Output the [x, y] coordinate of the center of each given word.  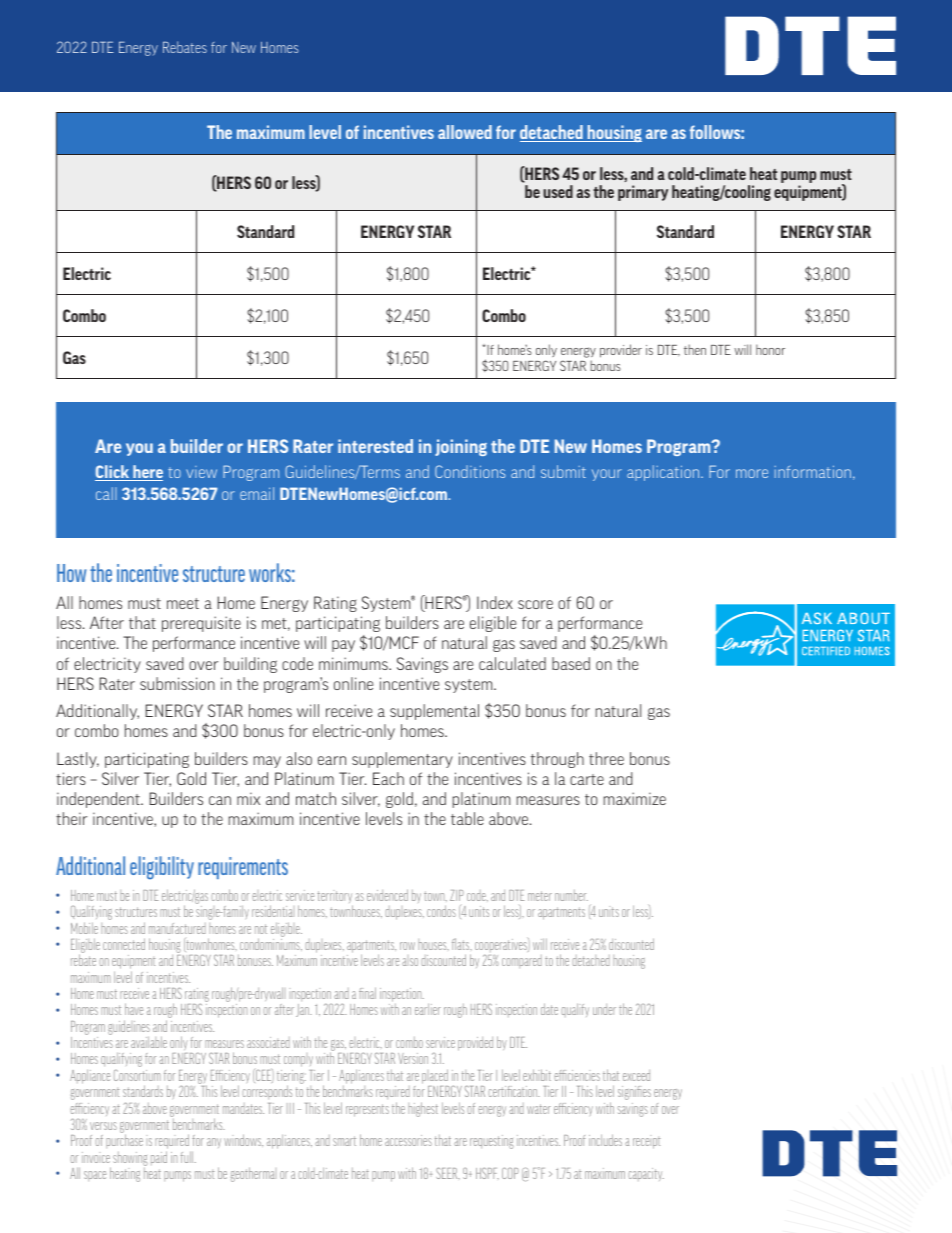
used [558, 191]
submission [177, 683]
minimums [354, 663]
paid [159, 1158]
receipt [647, 1143]
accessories [408, 1140]
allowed [465, 132]
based [571, 663]
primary [643, 193]
